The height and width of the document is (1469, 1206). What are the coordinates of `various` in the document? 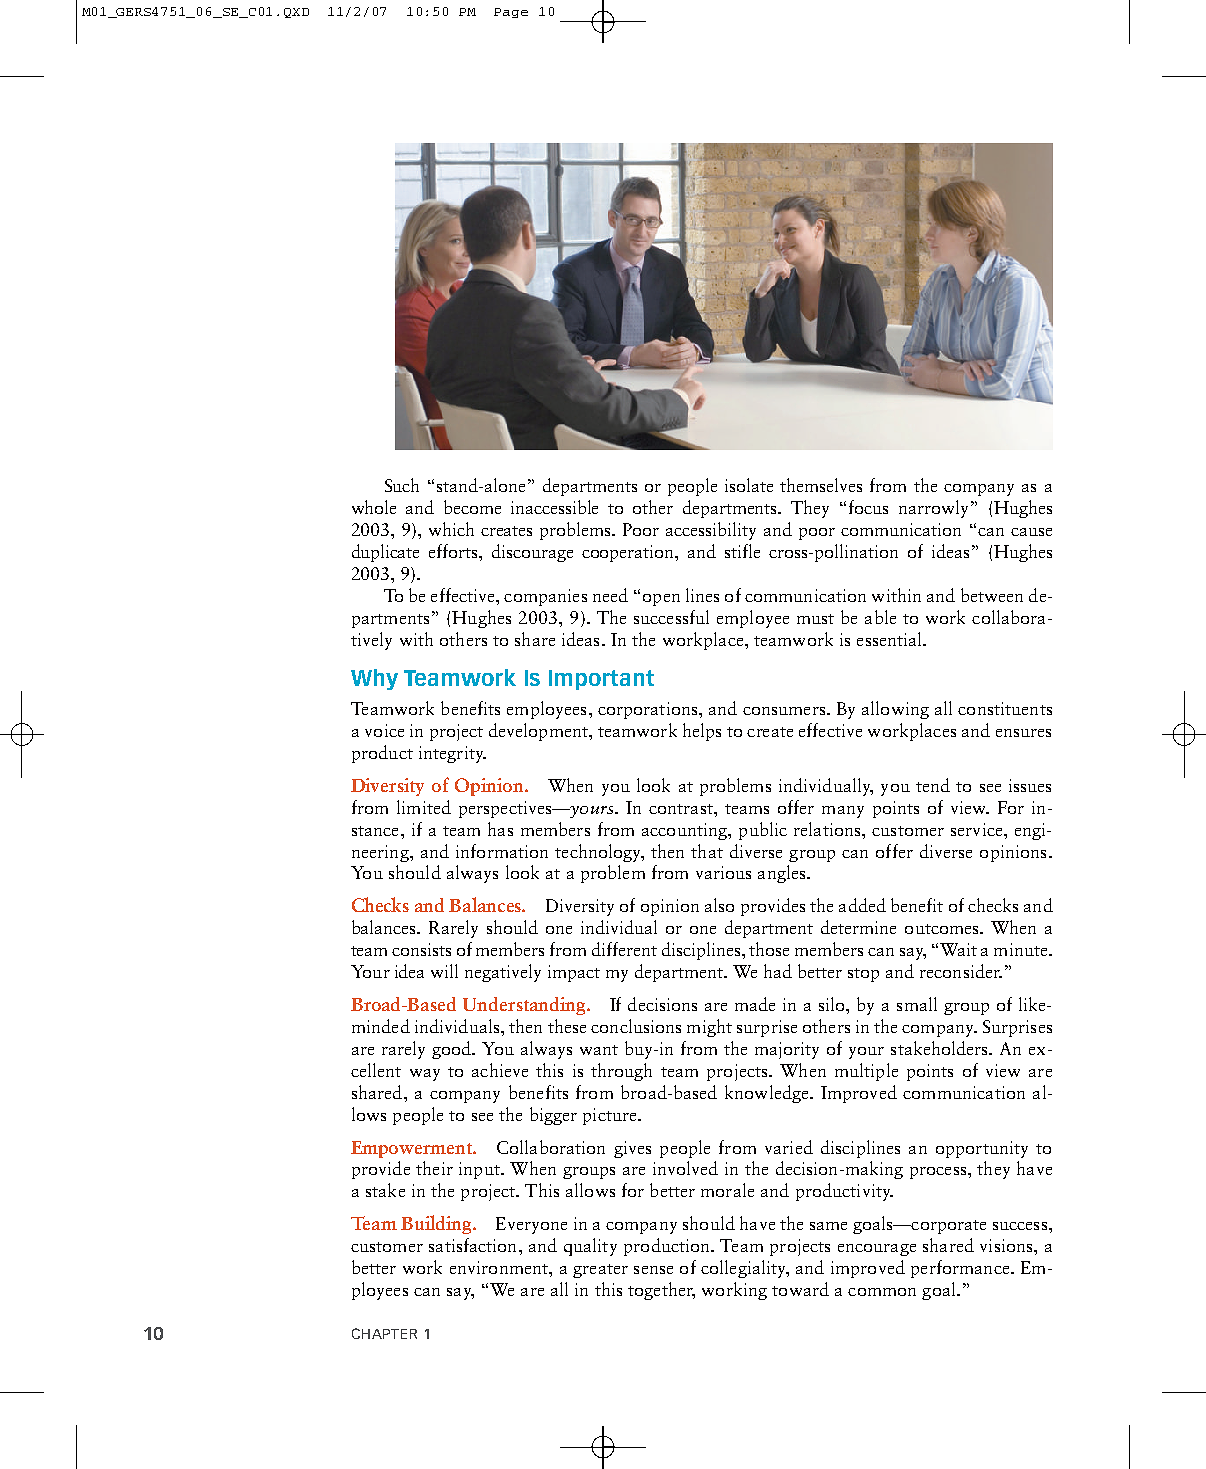 It's located at (723, 872).
